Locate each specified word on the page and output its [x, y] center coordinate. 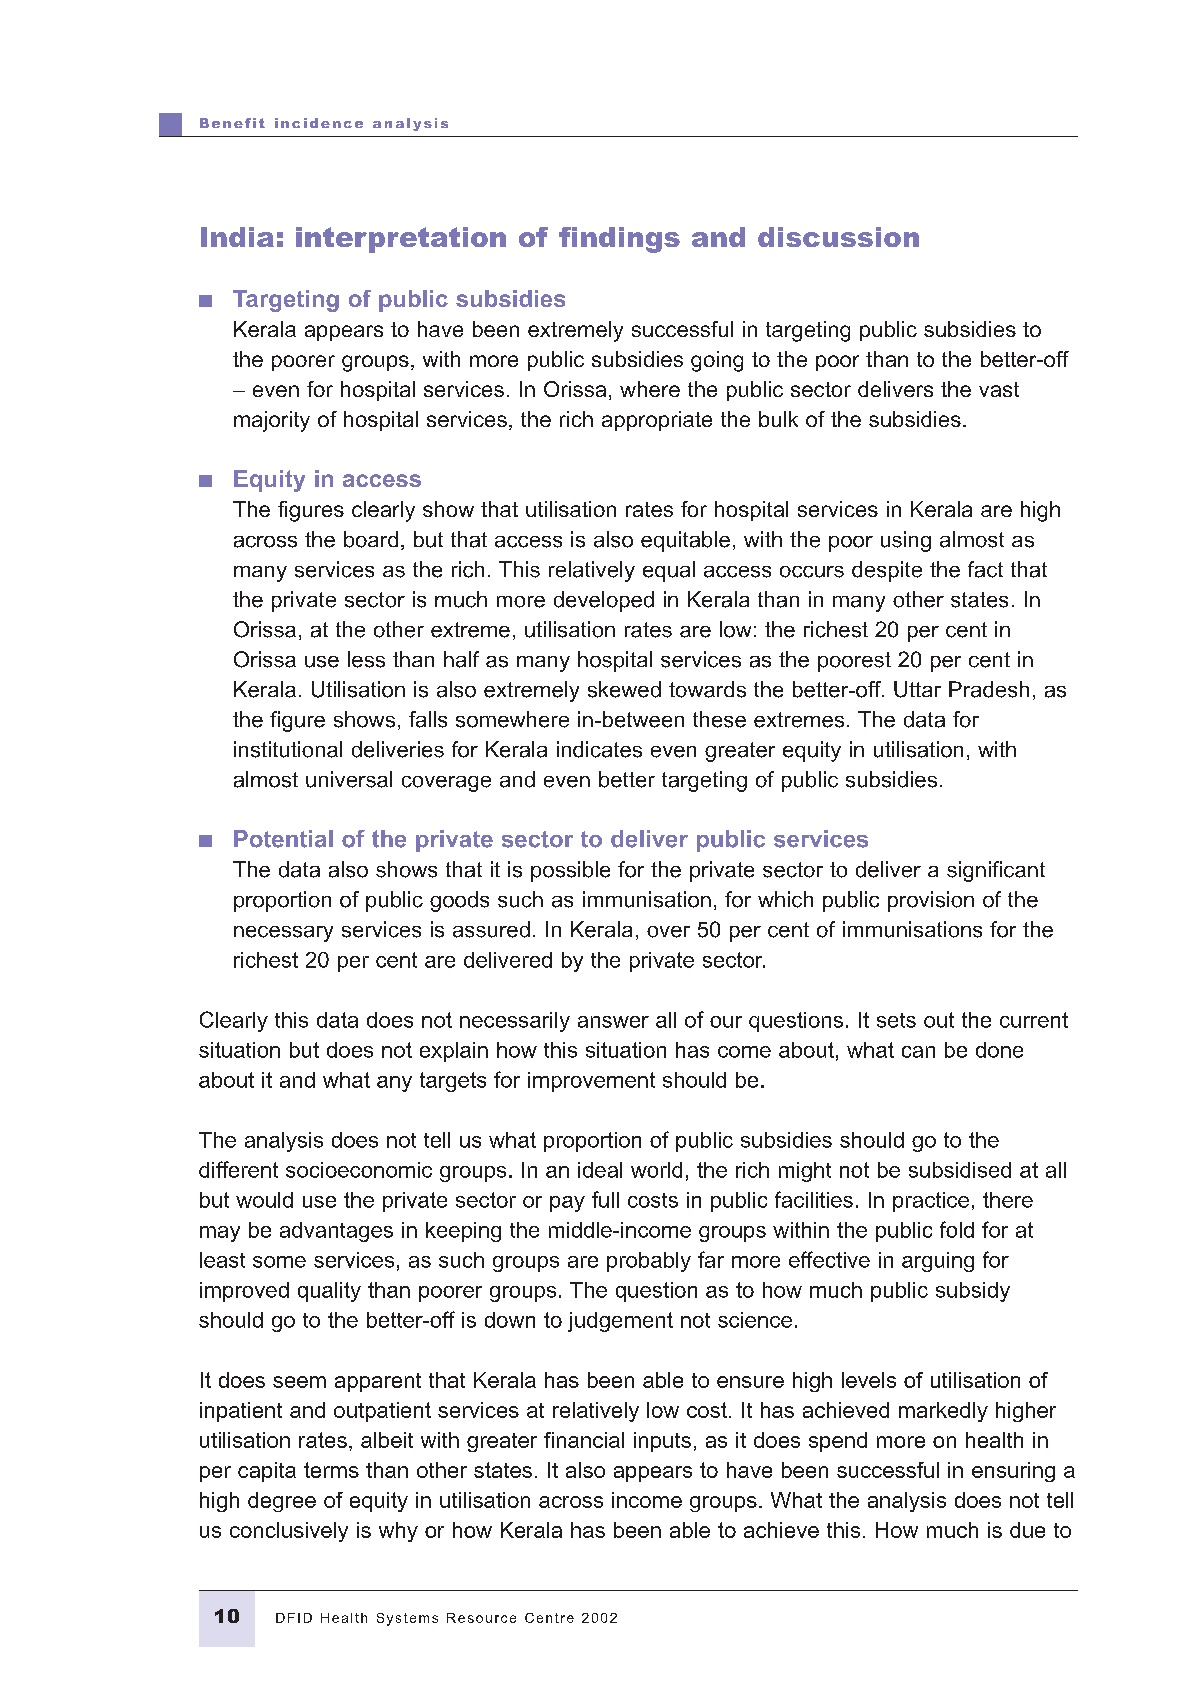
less [366, 659]
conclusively [289, 1532]
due [1027, 1530]
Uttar [917, 689]
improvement [591, 1082]
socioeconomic [359, 1170]
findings [619, 240]
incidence [319, 123]
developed [604, 601]
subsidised [960, 1170]
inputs [662, 1442]
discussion [838, 237]
